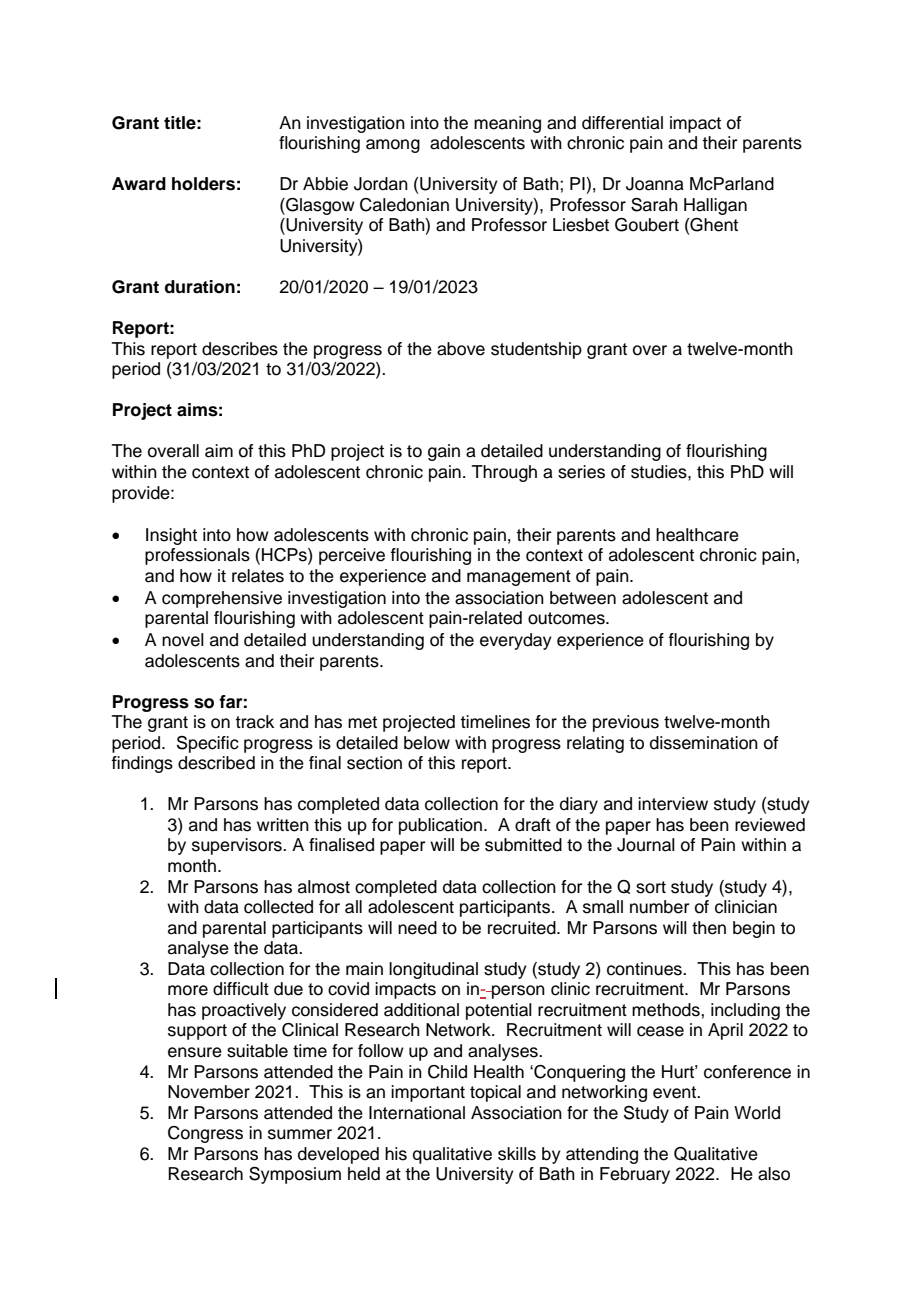 The height and width of the image is (1308, 924). I want to click on Congress, so click(205, 1134).
